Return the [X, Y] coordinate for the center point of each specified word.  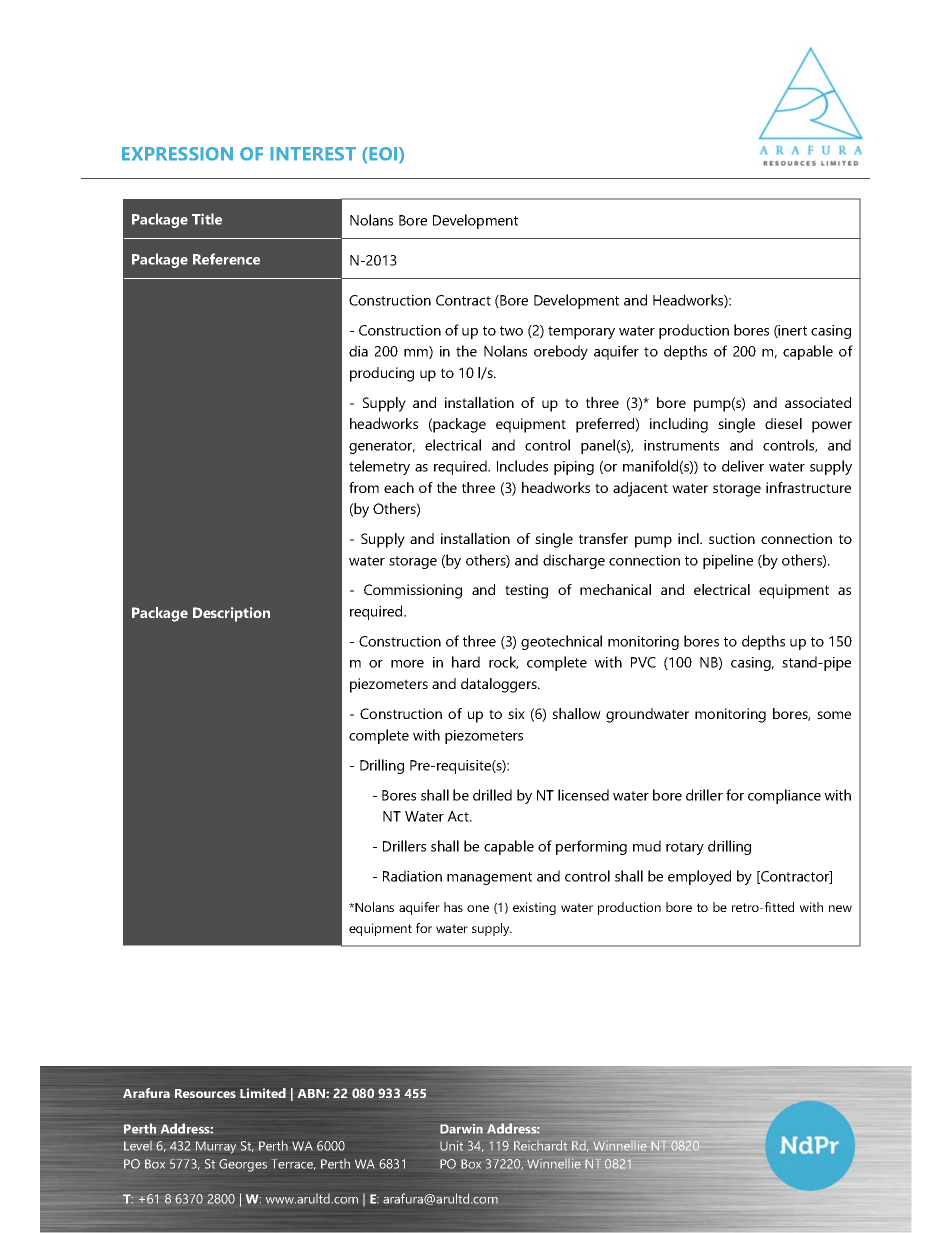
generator [382, 447]
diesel [783, 423]
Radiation [412, 876]
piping [574, 468]
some [834, 715]
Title [207, 219]
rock [503, 663]
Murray [216, 1147]
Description [231, 614]
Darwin [461, 1129]
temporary [581, 332]
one [478, 908]
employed [699, 877]
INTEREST [313, 154]
